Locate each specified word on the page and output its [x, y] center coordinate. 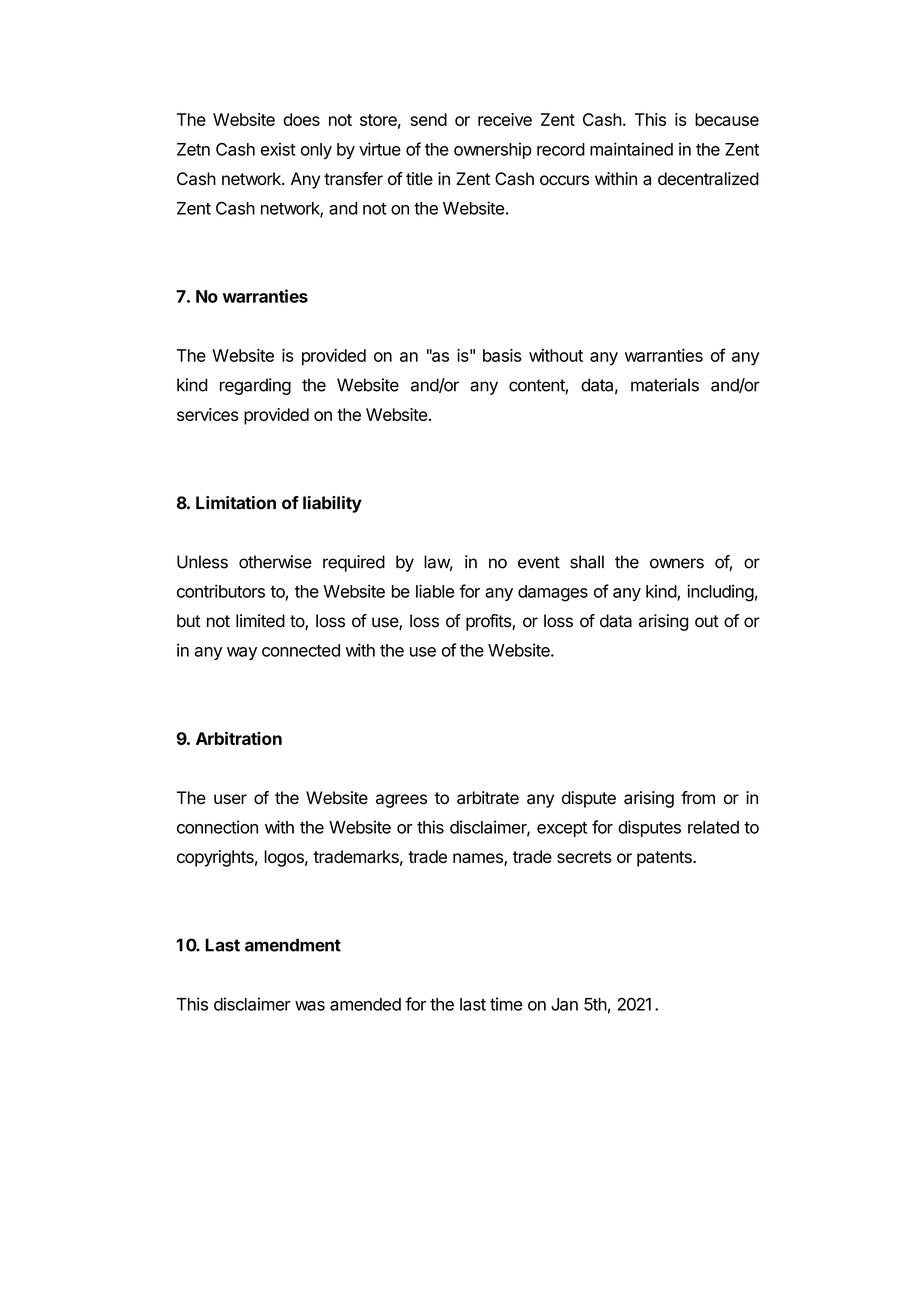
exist [278, 149]
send [428, 119]
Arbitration [239, 738]
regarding [255, 386]
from [698, 797]
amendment [293, 945]
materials [665, 385]
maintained [631, 149]
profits [489, 622]
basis [502, 355]
